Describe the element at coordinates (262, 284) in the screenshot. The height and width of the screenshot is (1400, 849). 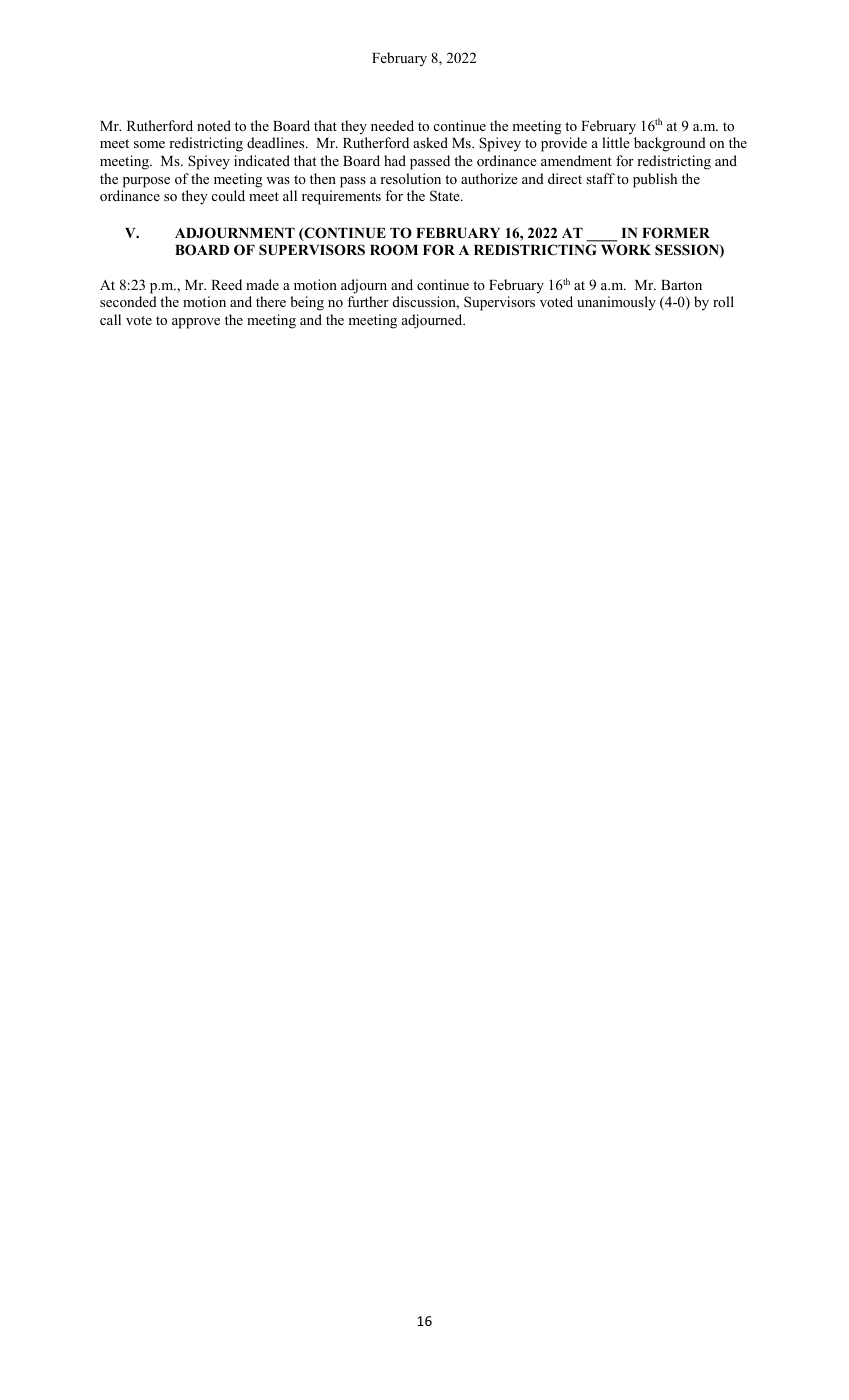
I see `made` at that location.
